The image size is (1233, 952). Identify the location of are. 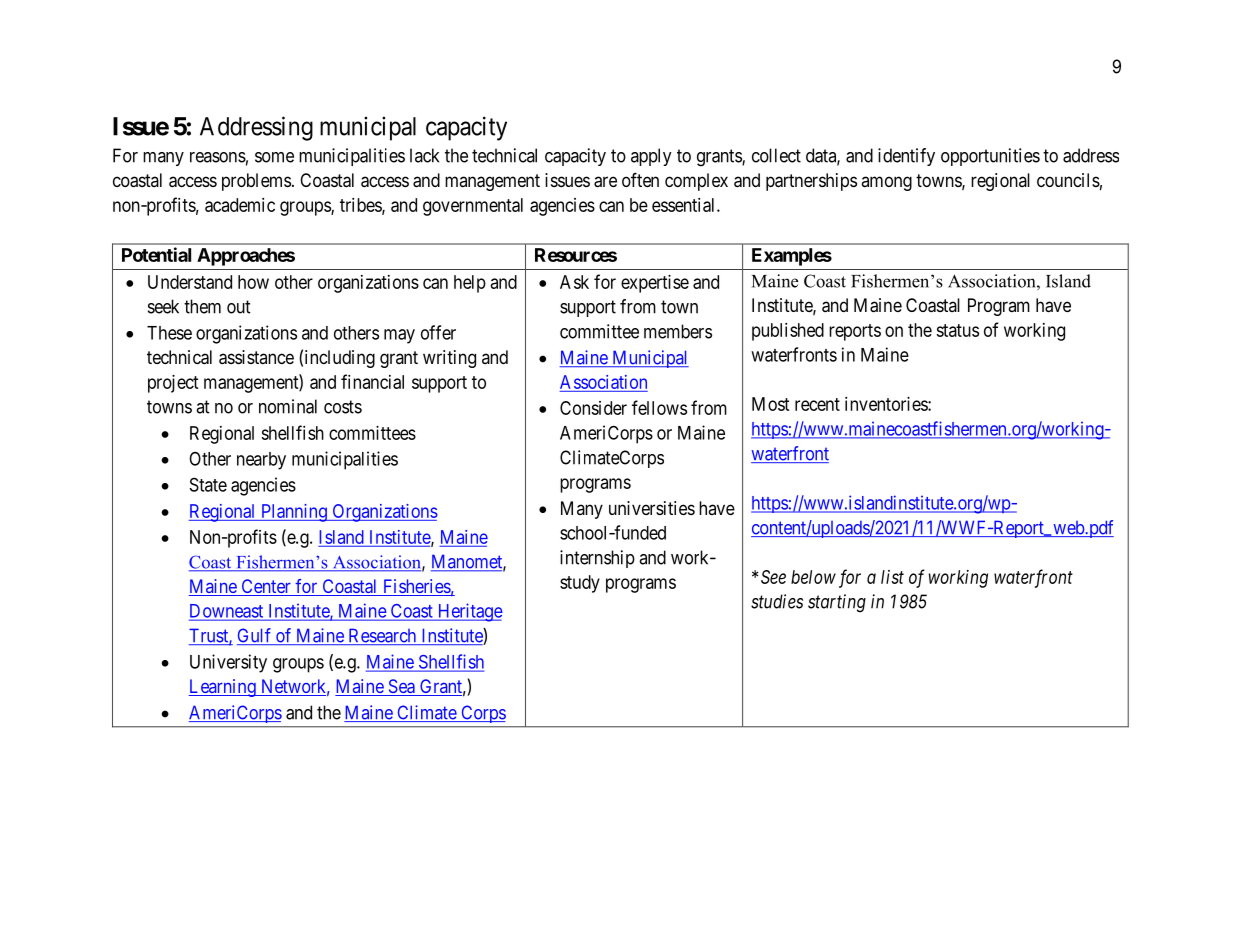
(605, 182).
